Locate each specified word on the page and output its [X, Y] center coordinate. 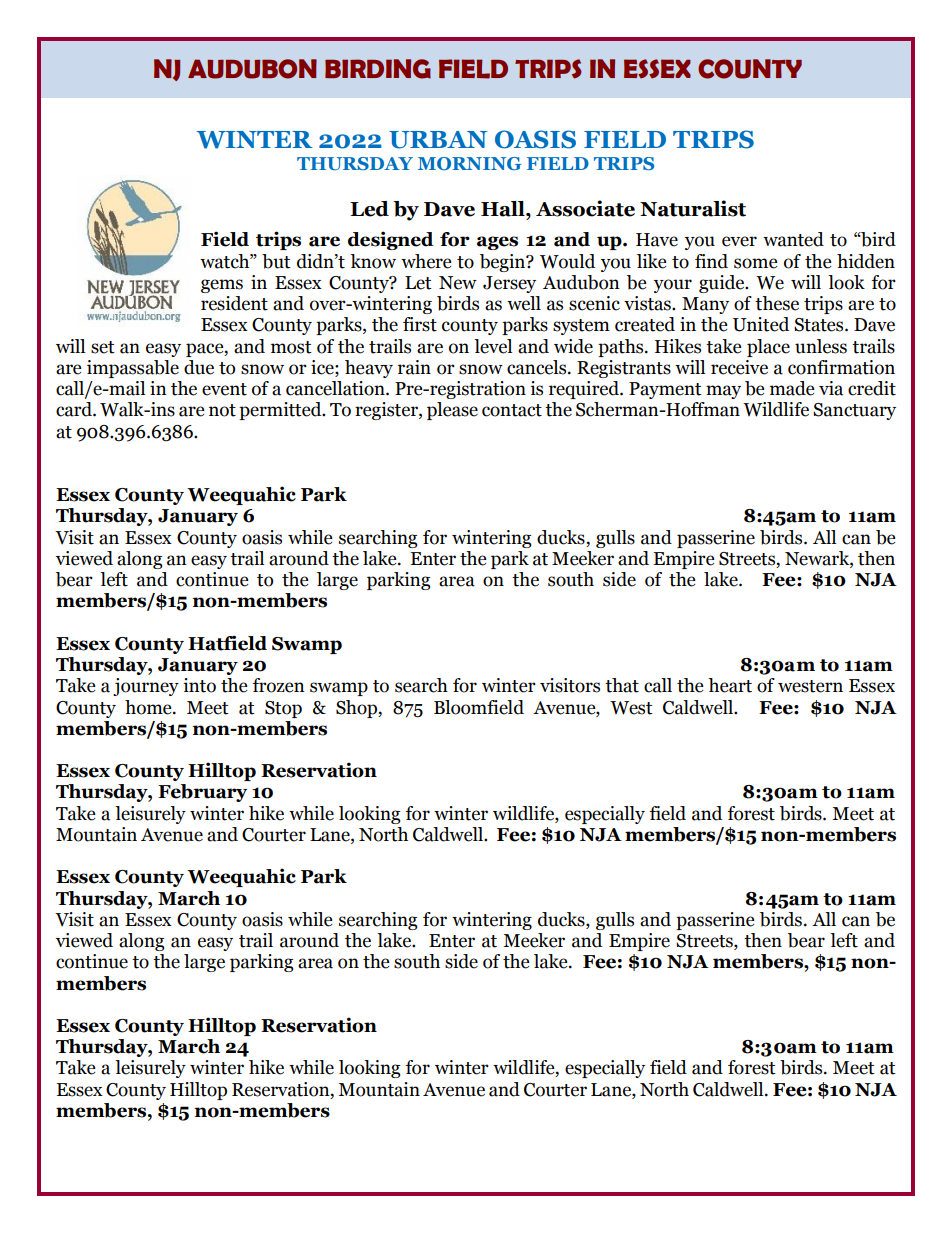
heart [730, 685]
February [202, 793]
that [622, 685]
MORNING [469, 163]
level [493, 346]
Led [369, 209]
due [199, 367]
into [199, 685]
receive [739, 367]
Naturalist [693, 208]
